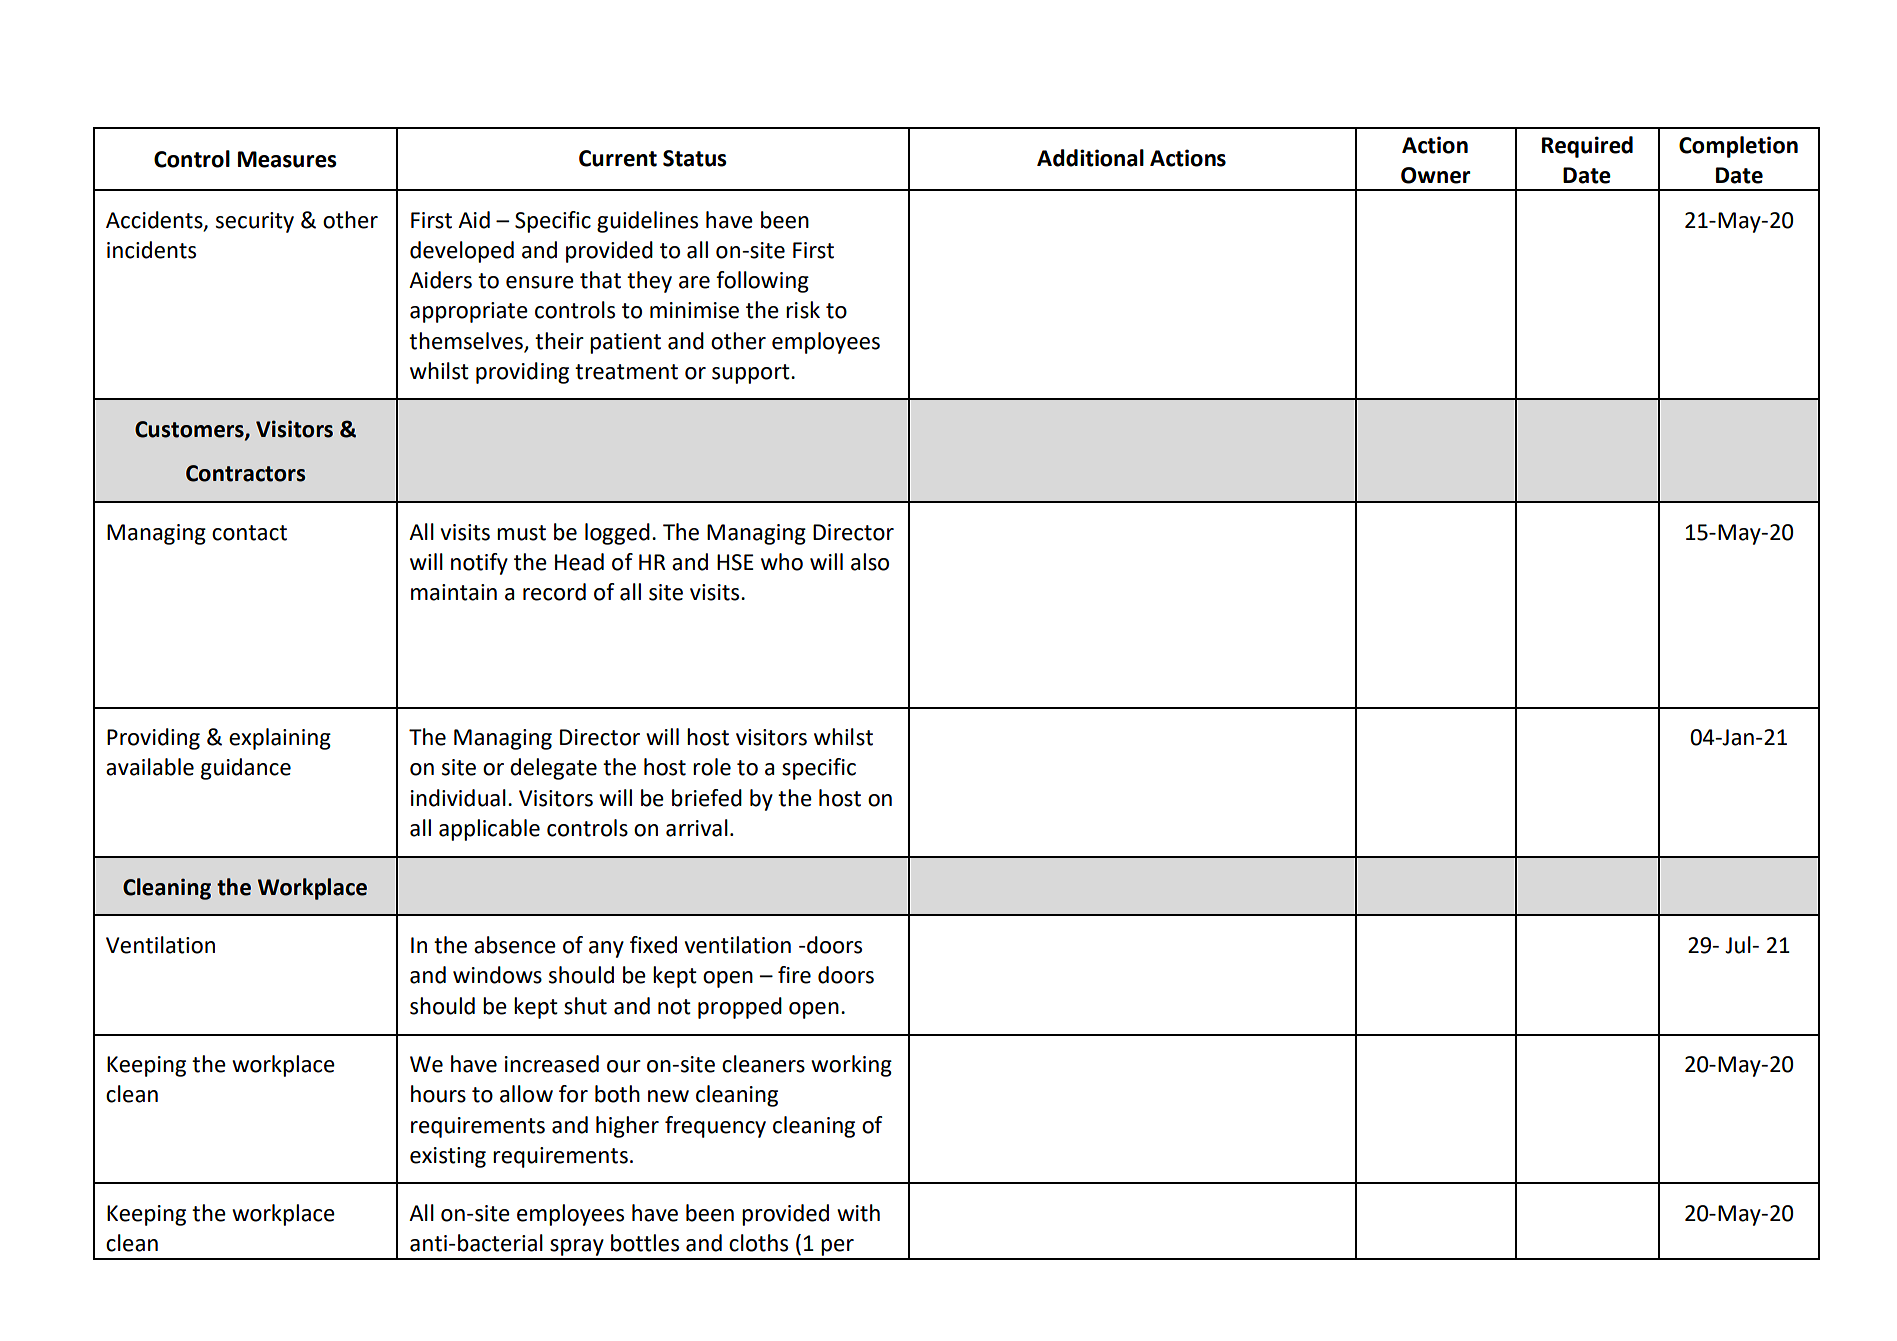  What do you see at coordinates (782, 562) in the screenshot?
I see `who` at bounding box center [782, 562].
